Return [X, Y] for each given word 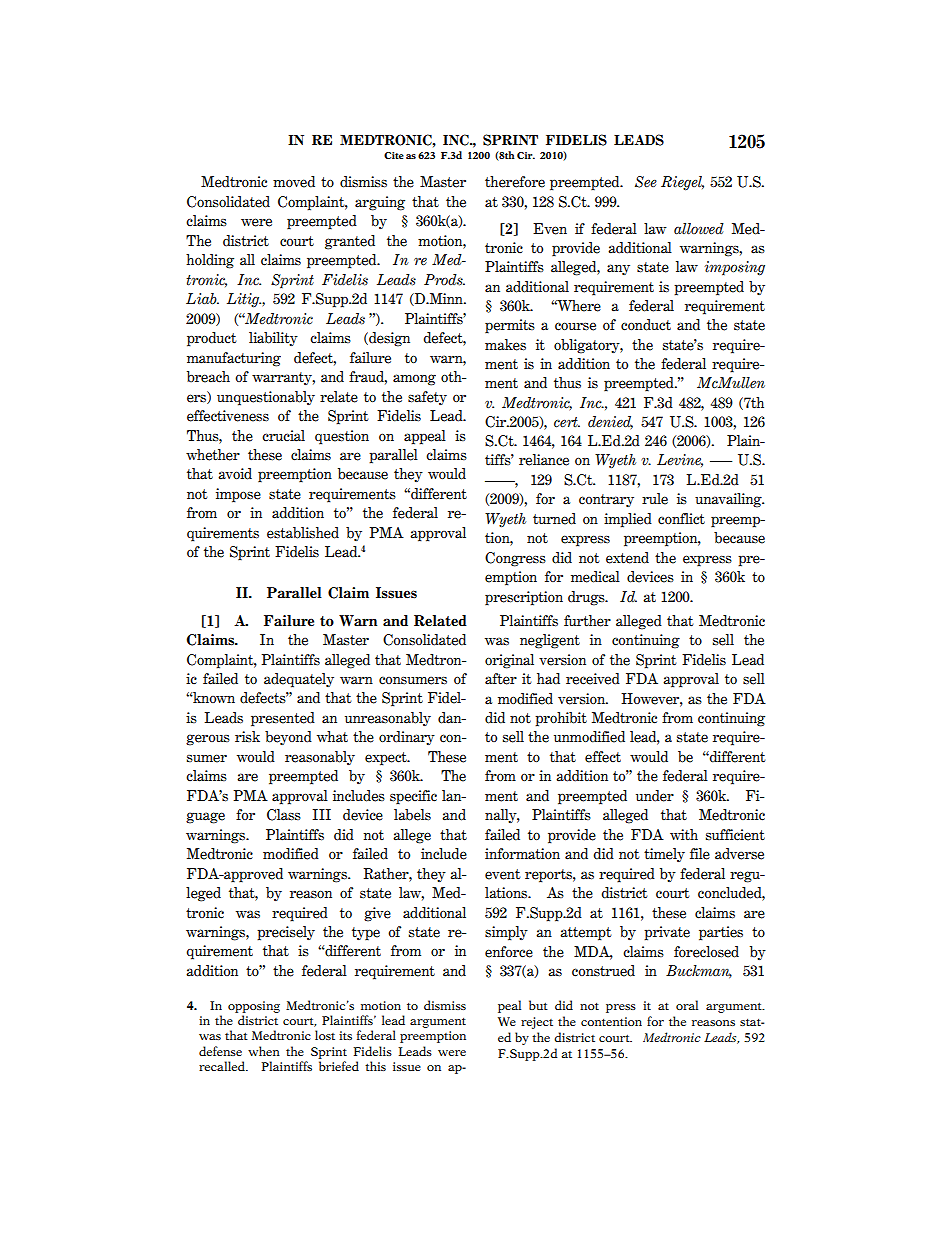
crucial [283, 435]
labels [412, 815]
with [684, 835]
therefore [515, 182]
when [264, 1051]
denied [610, 422]
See [646, 182]
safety [427, 398]
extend [627, 558]
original [509, 661]
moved [294, 182]
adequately [299, 680]
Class [284, 815]
